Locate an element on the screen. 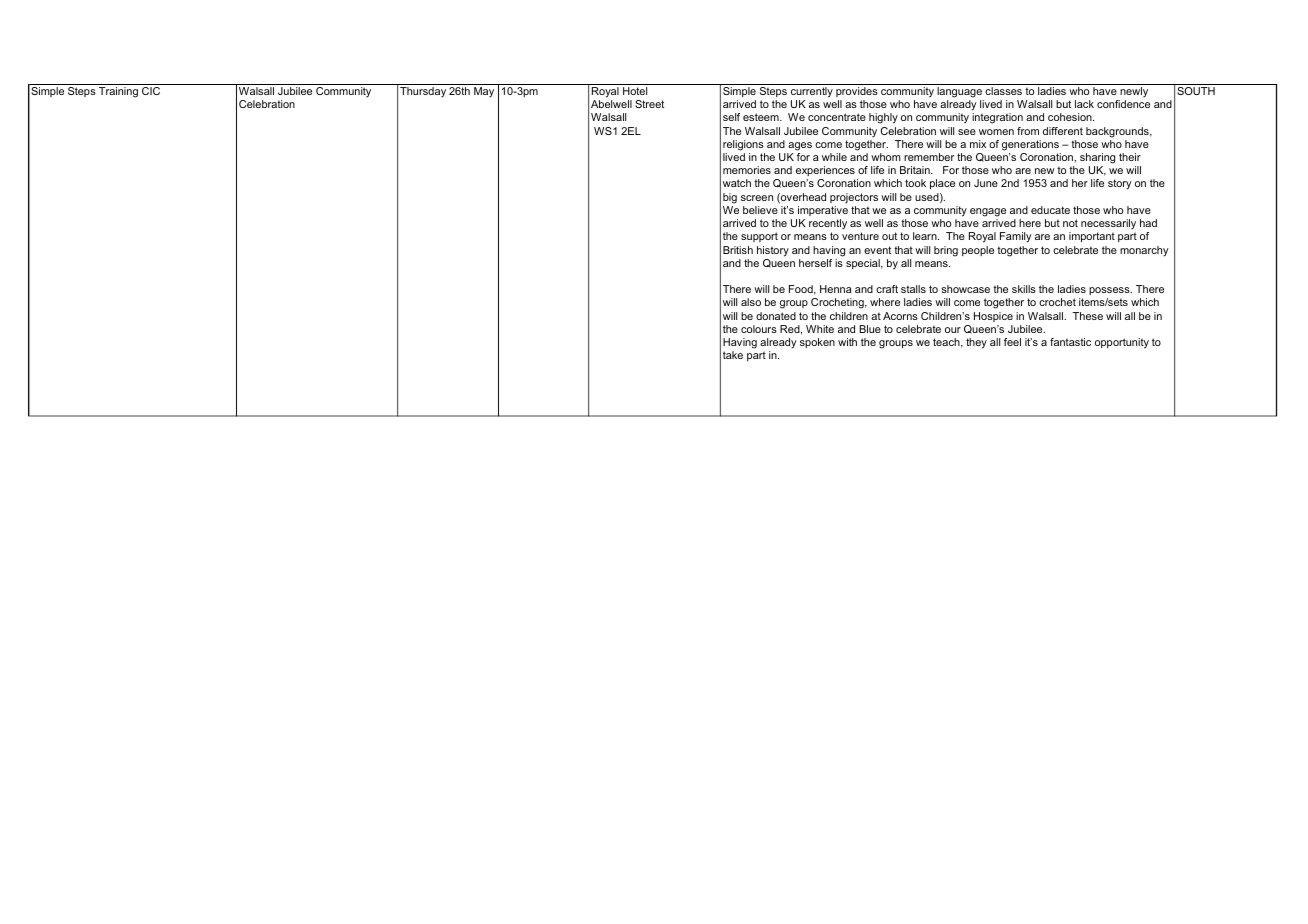 This screenshot has height=924, width=1308. CIC is located at coordinates (151, 91).
